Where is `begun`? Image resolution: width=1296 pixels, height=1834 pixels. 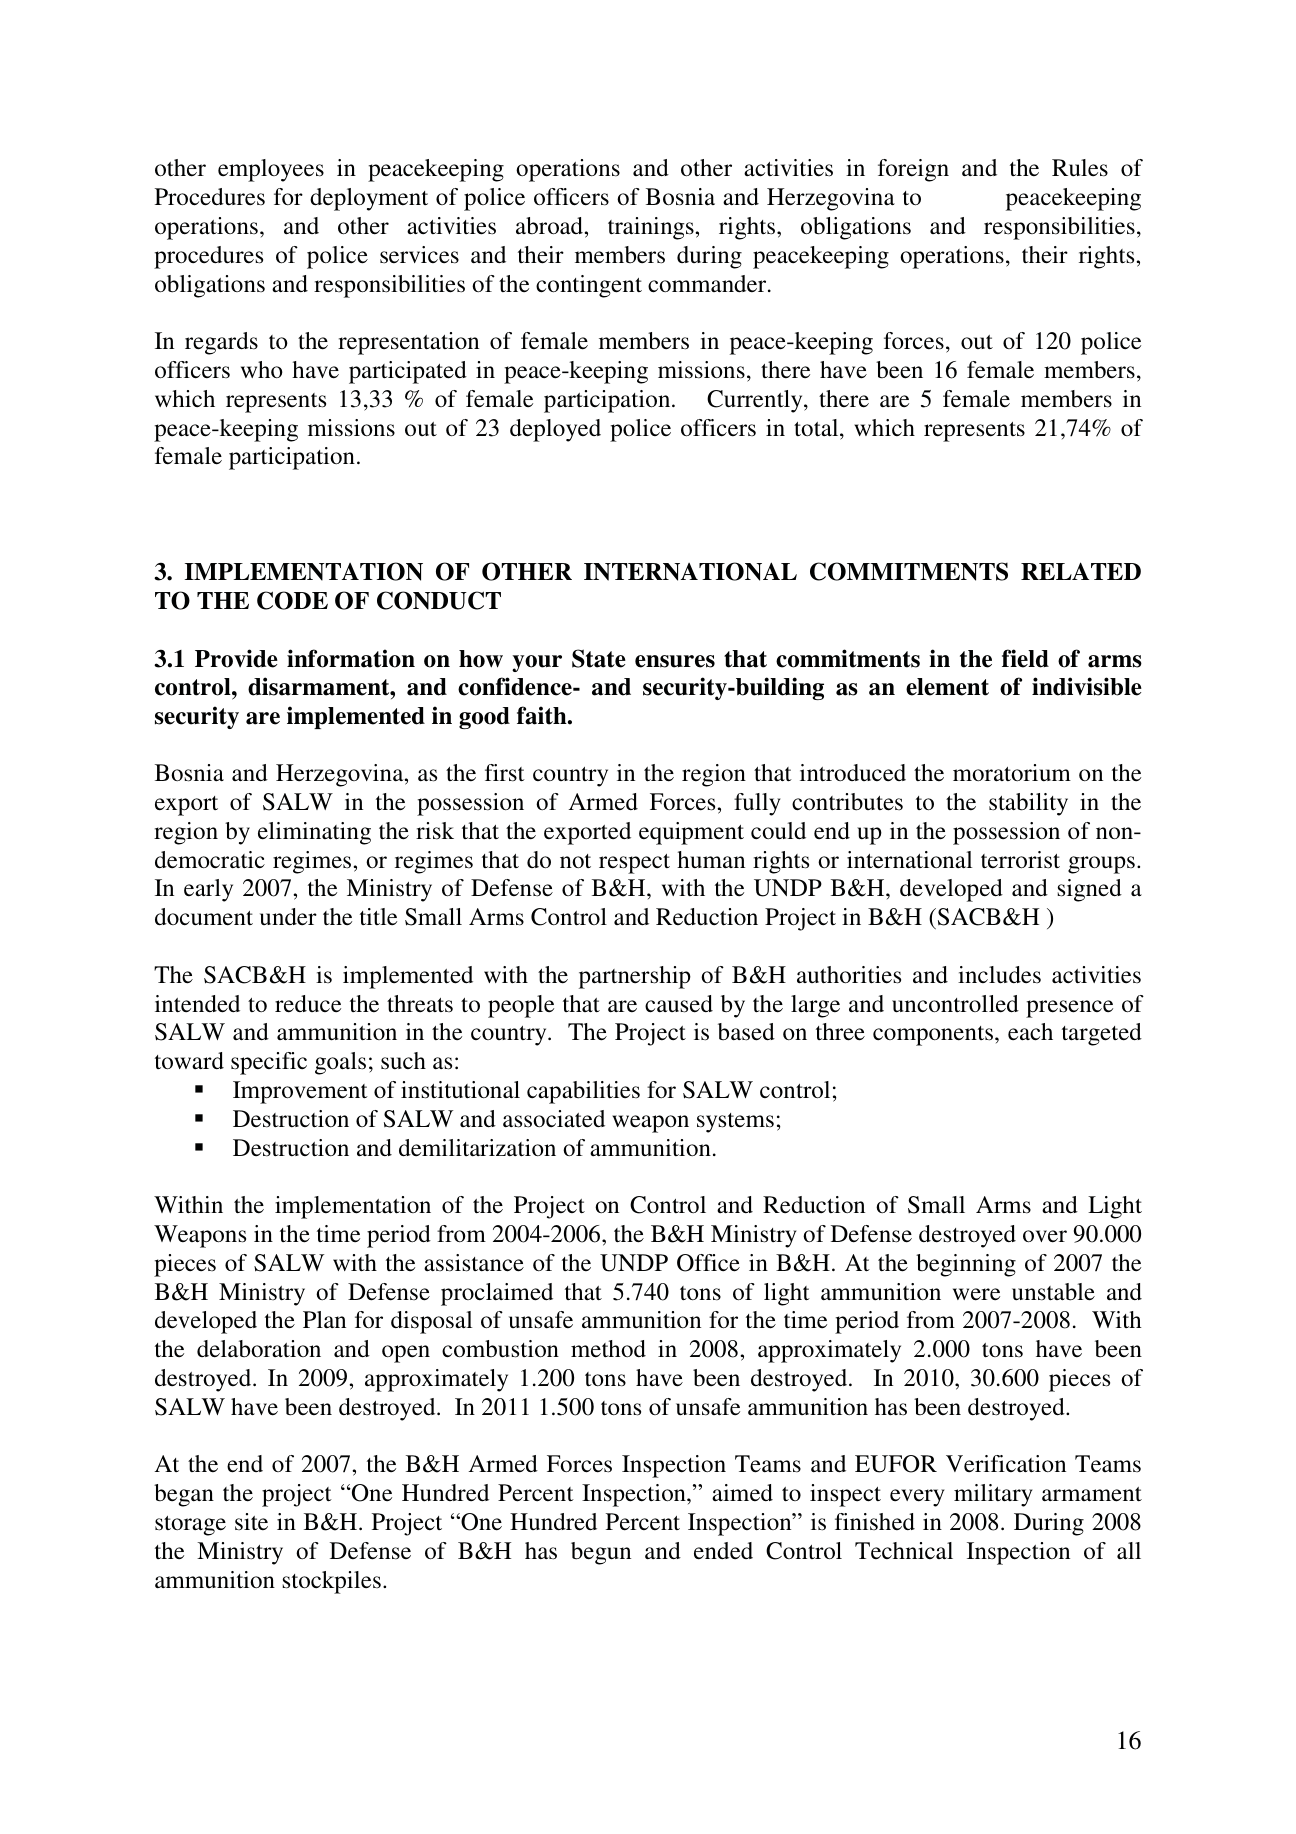
begun is located at coordinates (601, 1553).
